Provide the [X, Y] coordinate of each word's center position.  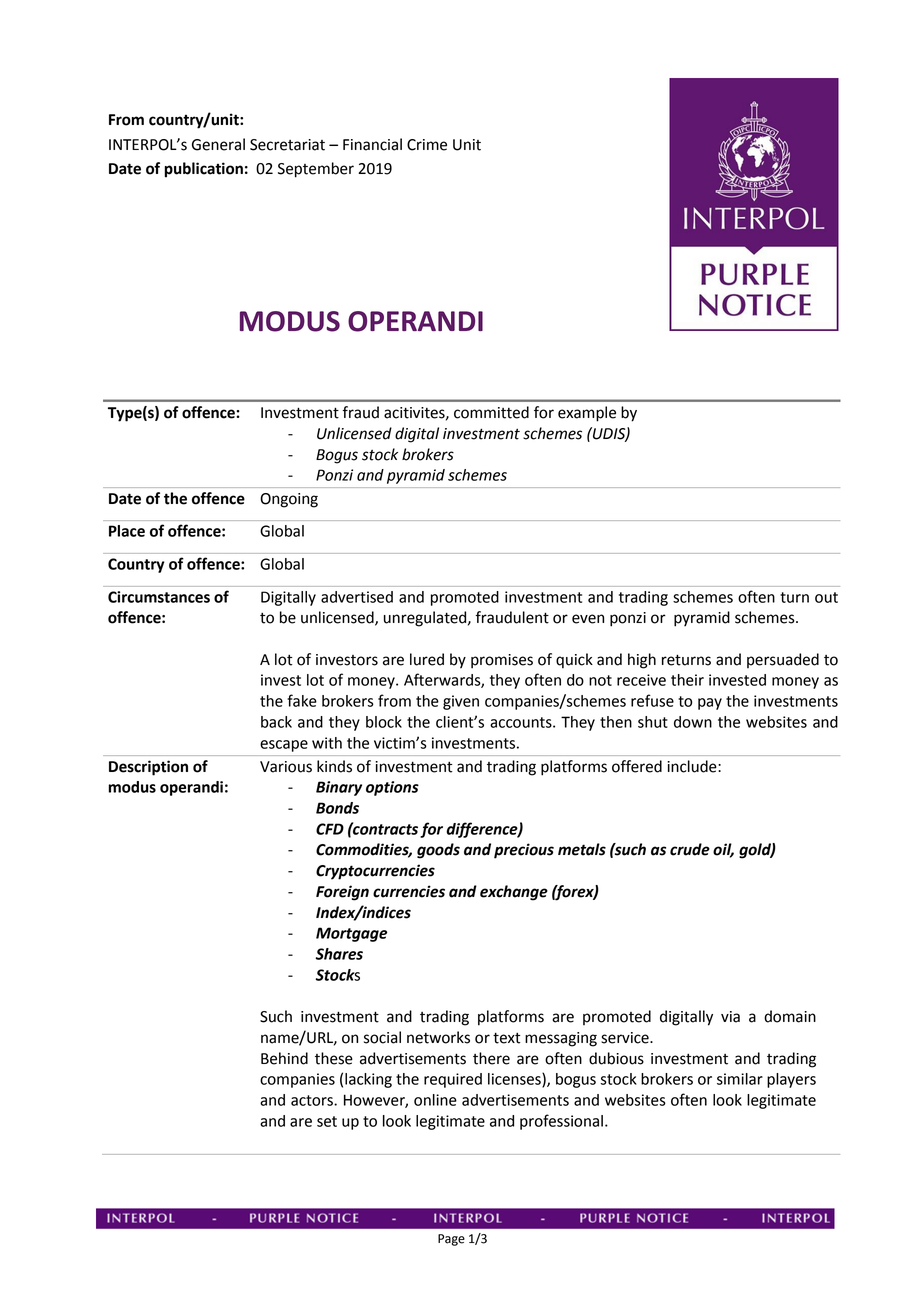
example [587, 414]
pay [710, 704]
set [327, 1121]
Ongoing [289, 500]
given [461, 702]
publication [204, 170]
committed [491, 412]
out [826, 597]
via [730, 1017]
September [316, 170]
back [276, 722]
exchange [514, 893]
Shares [339, 954]
